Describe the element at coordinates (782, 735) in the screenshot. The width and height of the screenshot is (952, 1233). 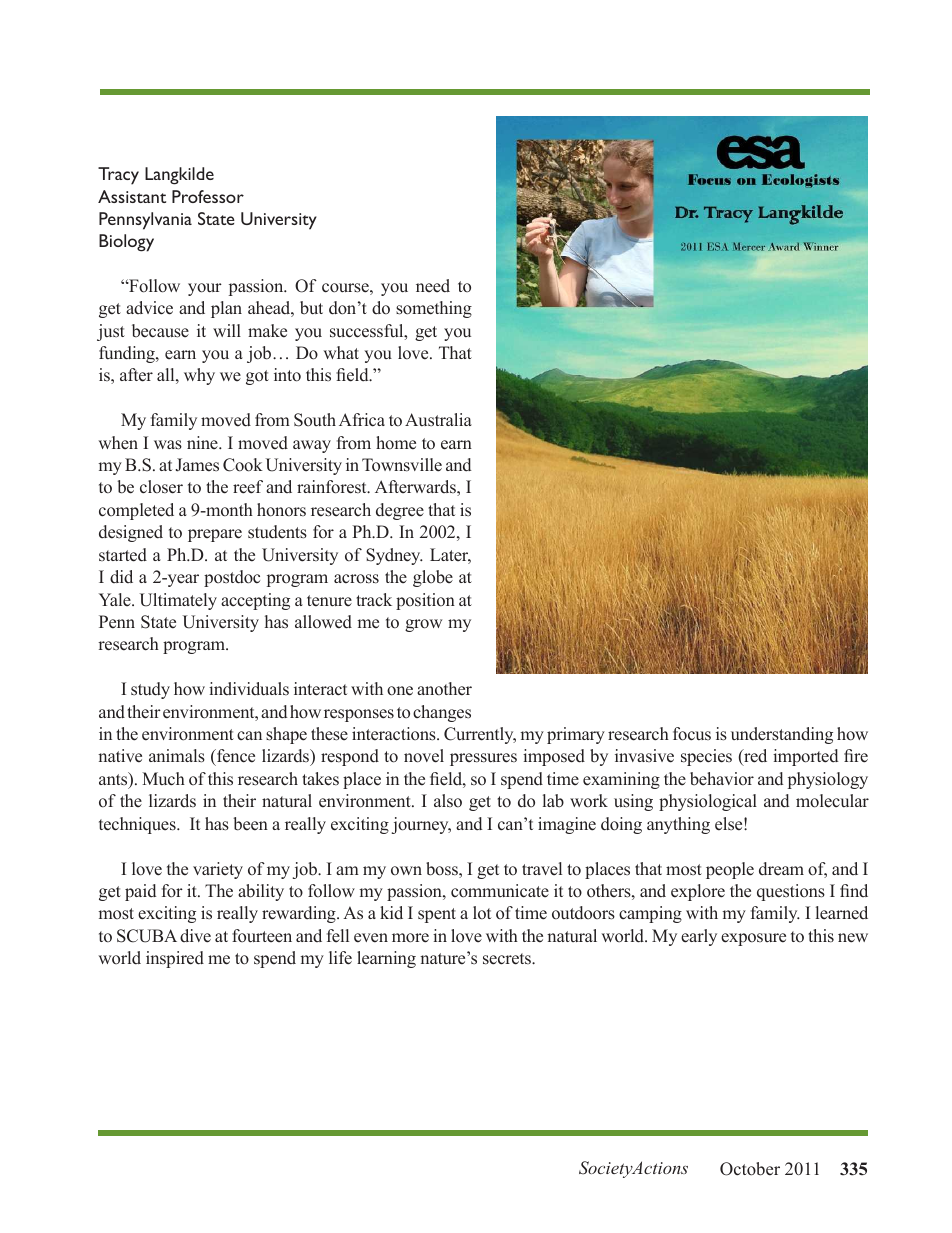
I see `understanding` at that location.
